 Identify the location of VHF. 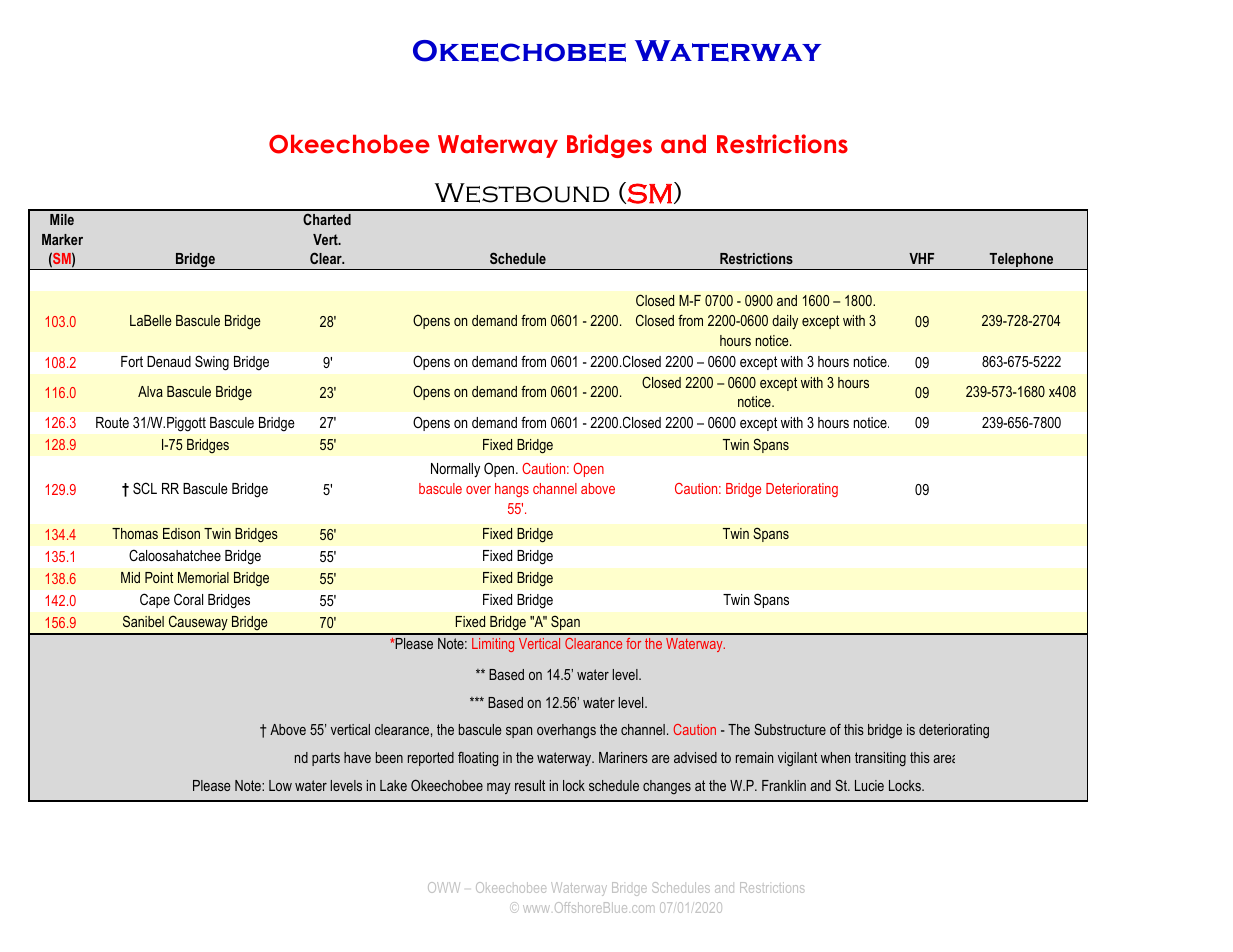
(921, 258).
